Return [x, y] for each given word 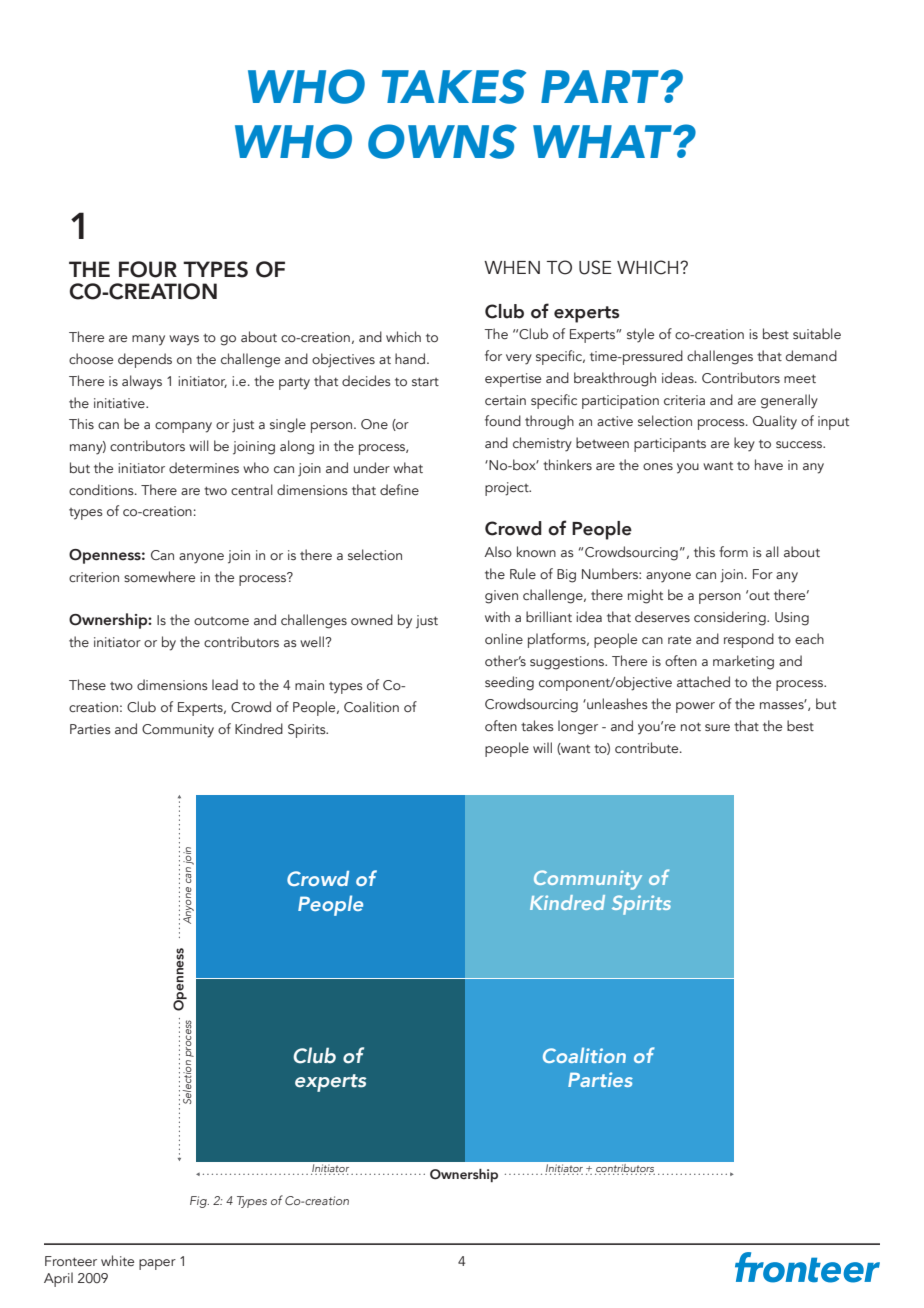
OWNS [442, 141]
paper [157, 1264]
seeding [509, 683]
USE [595, 267]
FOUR [148, 269]
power [695, 707]
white [117, 1260]
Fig [199, 1202]
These [87, 684]
